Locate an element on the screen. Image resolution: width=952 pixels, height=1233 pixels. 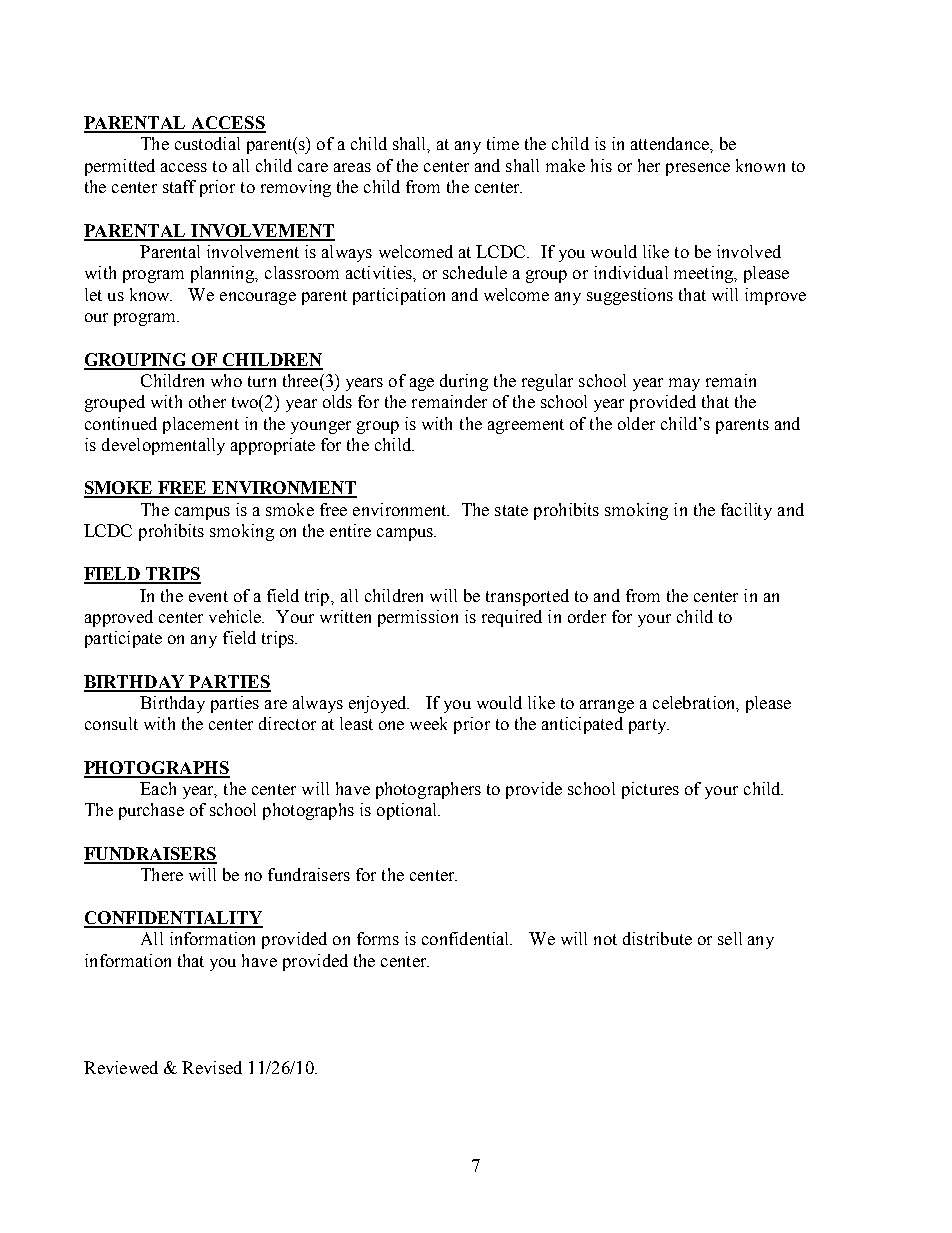
older is located at coordinates (636, 423).
